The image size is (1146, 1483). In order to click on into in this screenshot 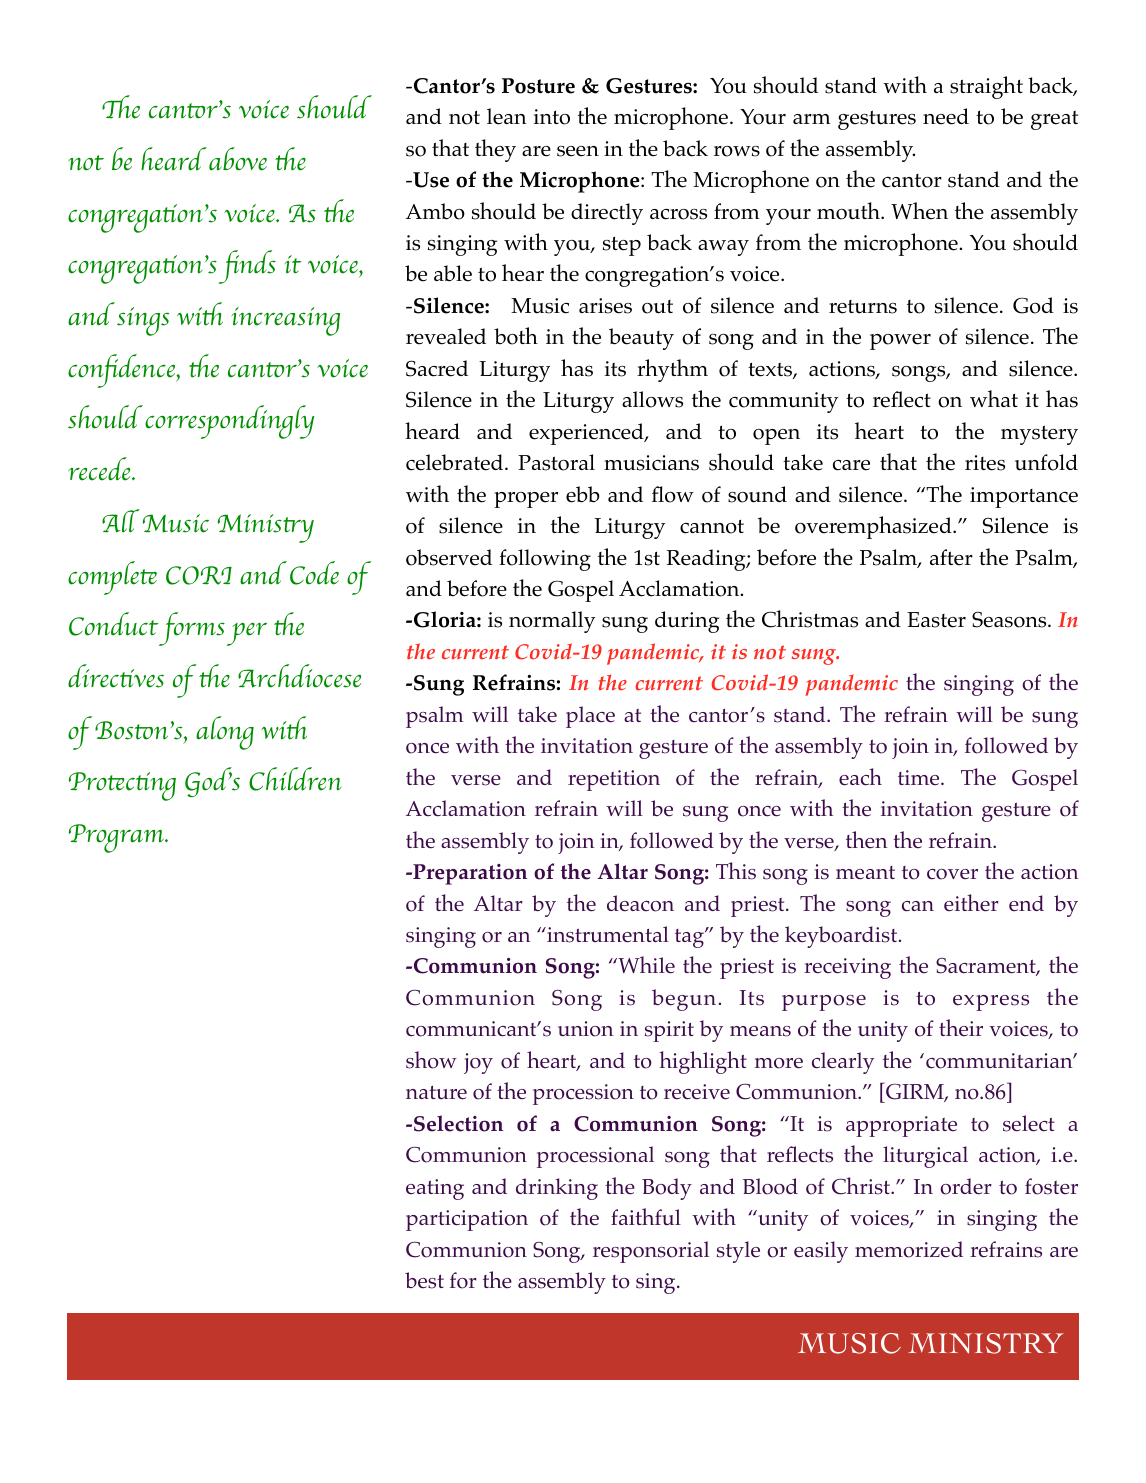, I will do `click(552, 117)`.
